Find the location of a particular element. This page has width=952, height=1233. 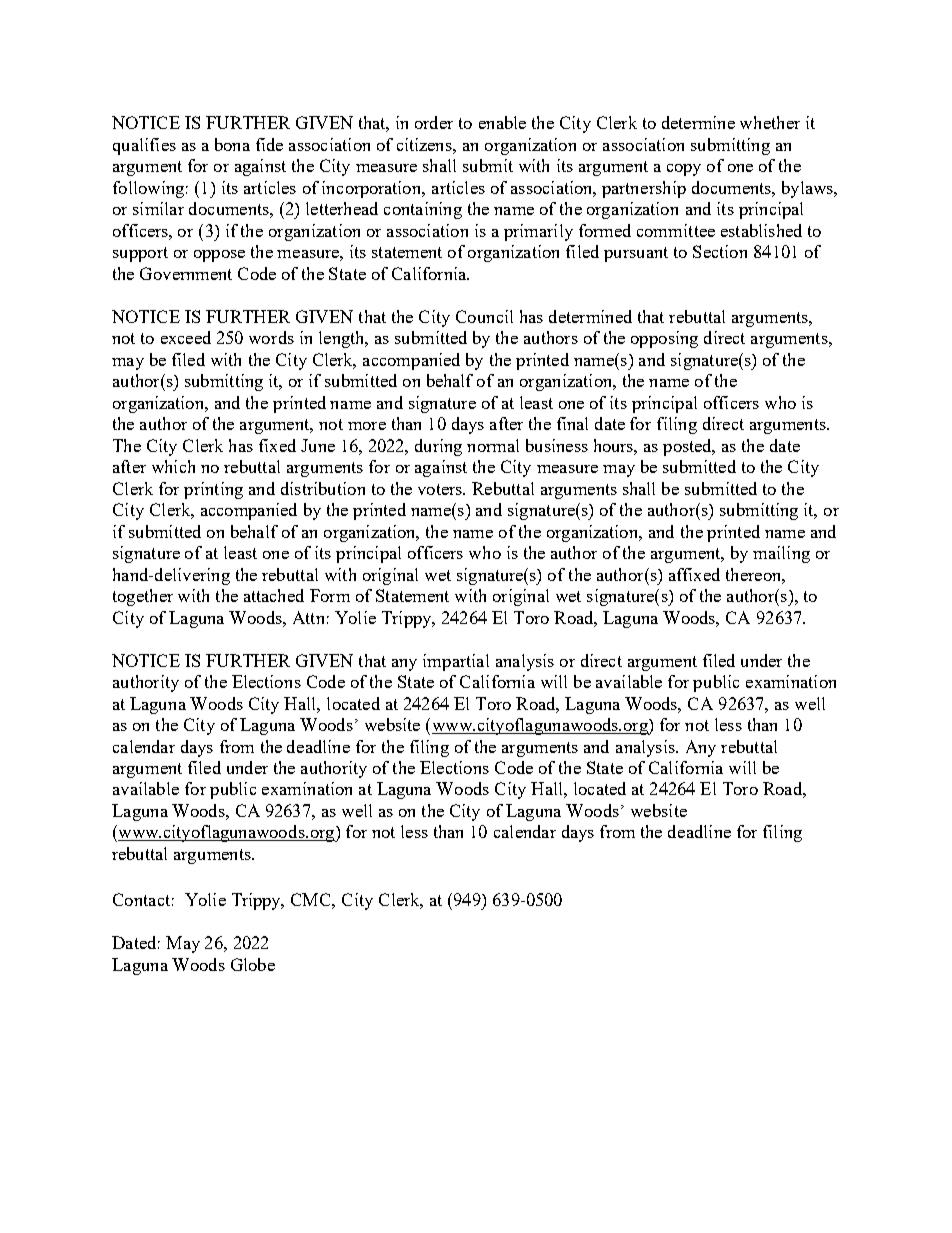

which is located at coordinates (173, 466).
